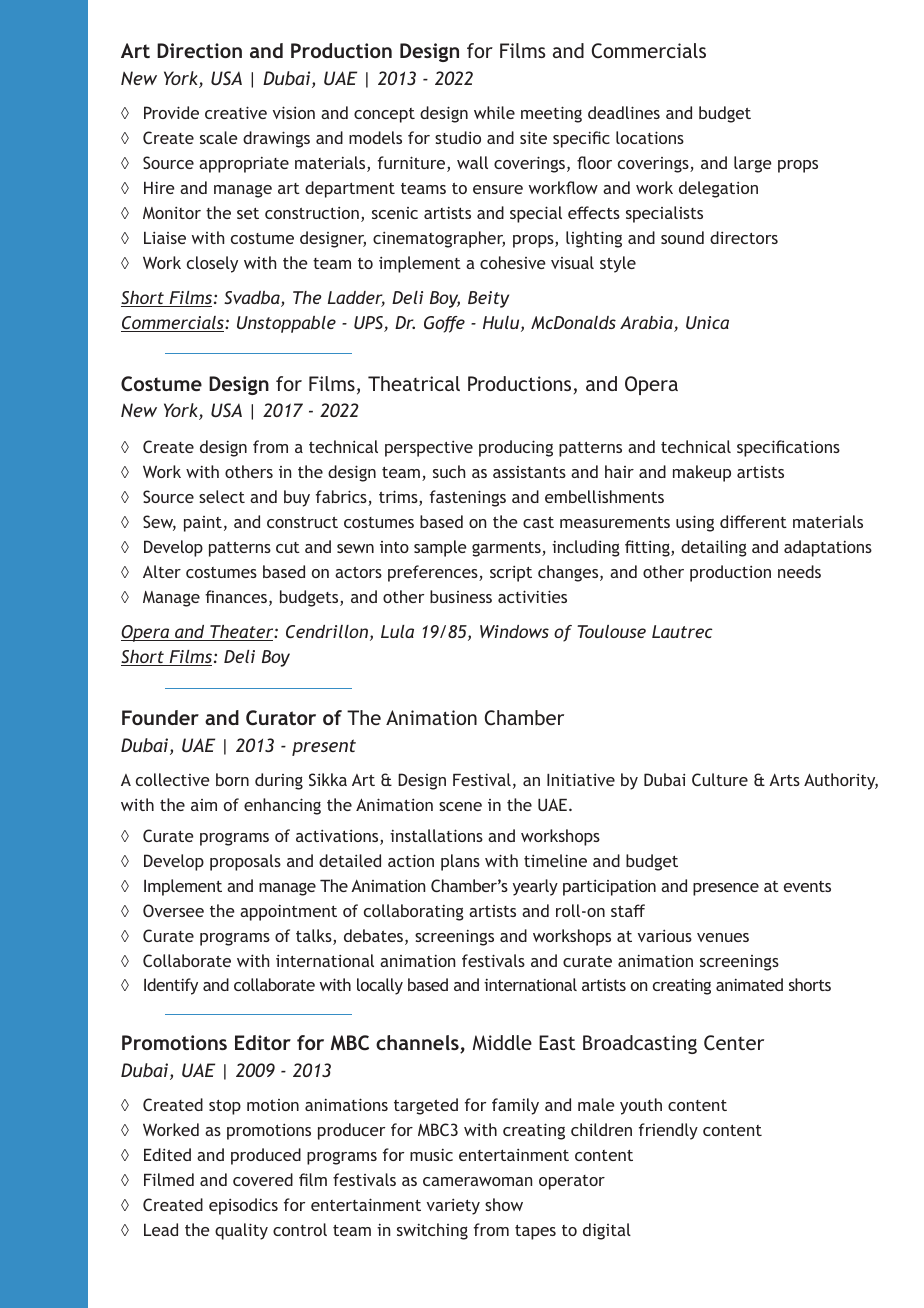 This screenshot has width=924, height=1308. What do you see at coordinates (753, 164) in the screenshot?
I see `large` at bounding box center [753, 164].
